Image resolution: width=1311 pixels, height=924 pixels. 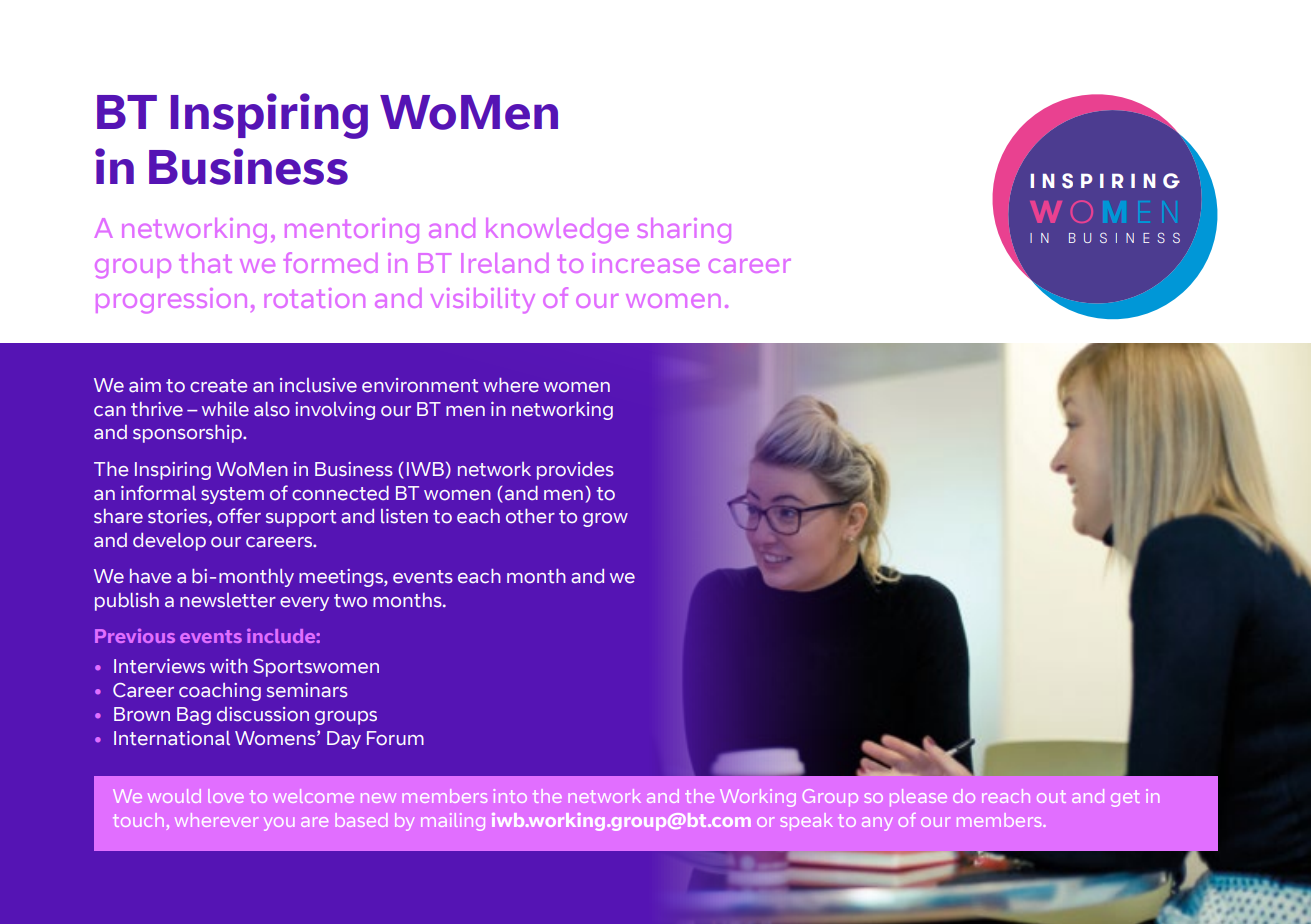 What do you see at coordinates (646, 263) in the screenshot?
I see `increase` at bounding box center [646, 263].
